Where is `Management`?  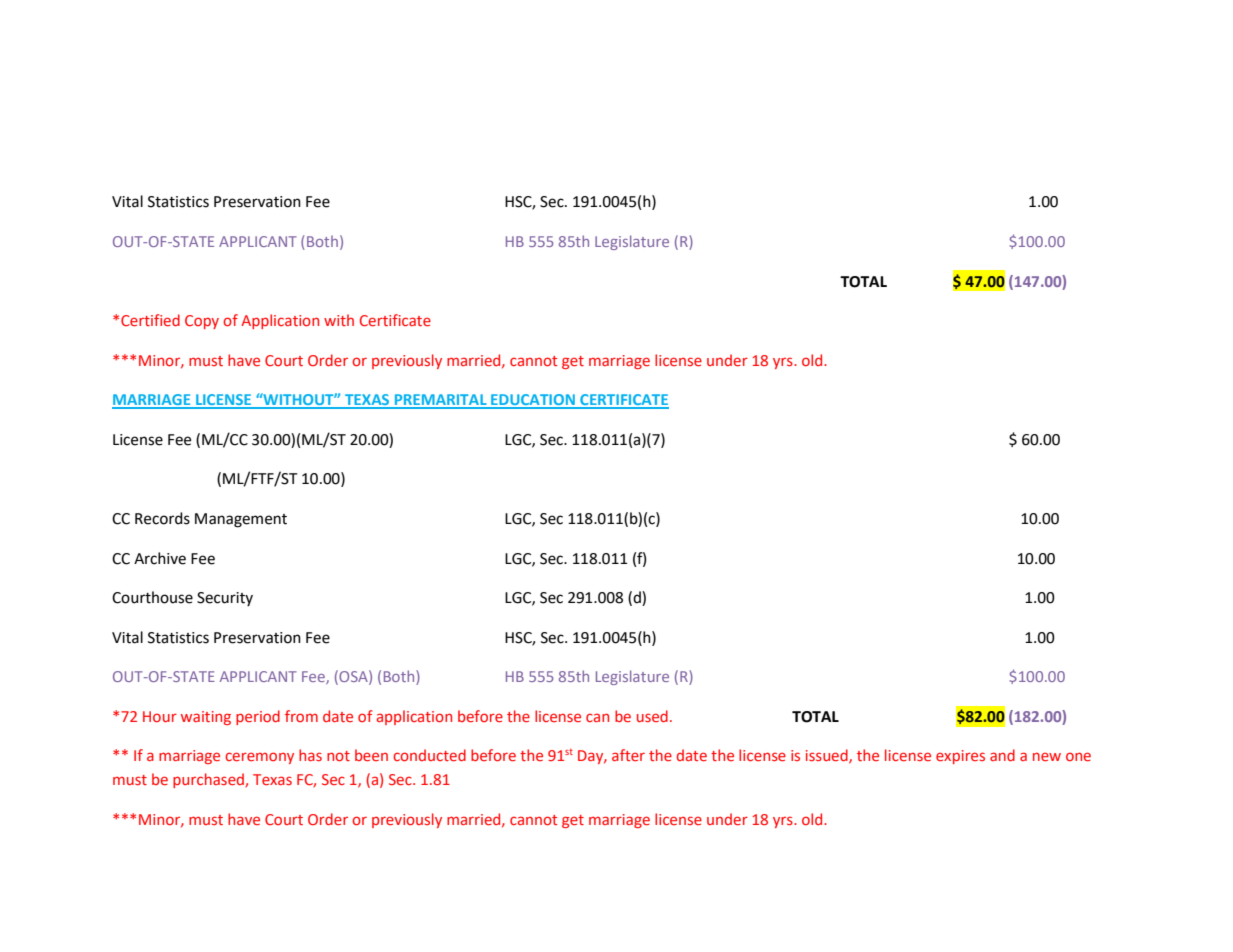
Management is located at coordinates (241, 520).
